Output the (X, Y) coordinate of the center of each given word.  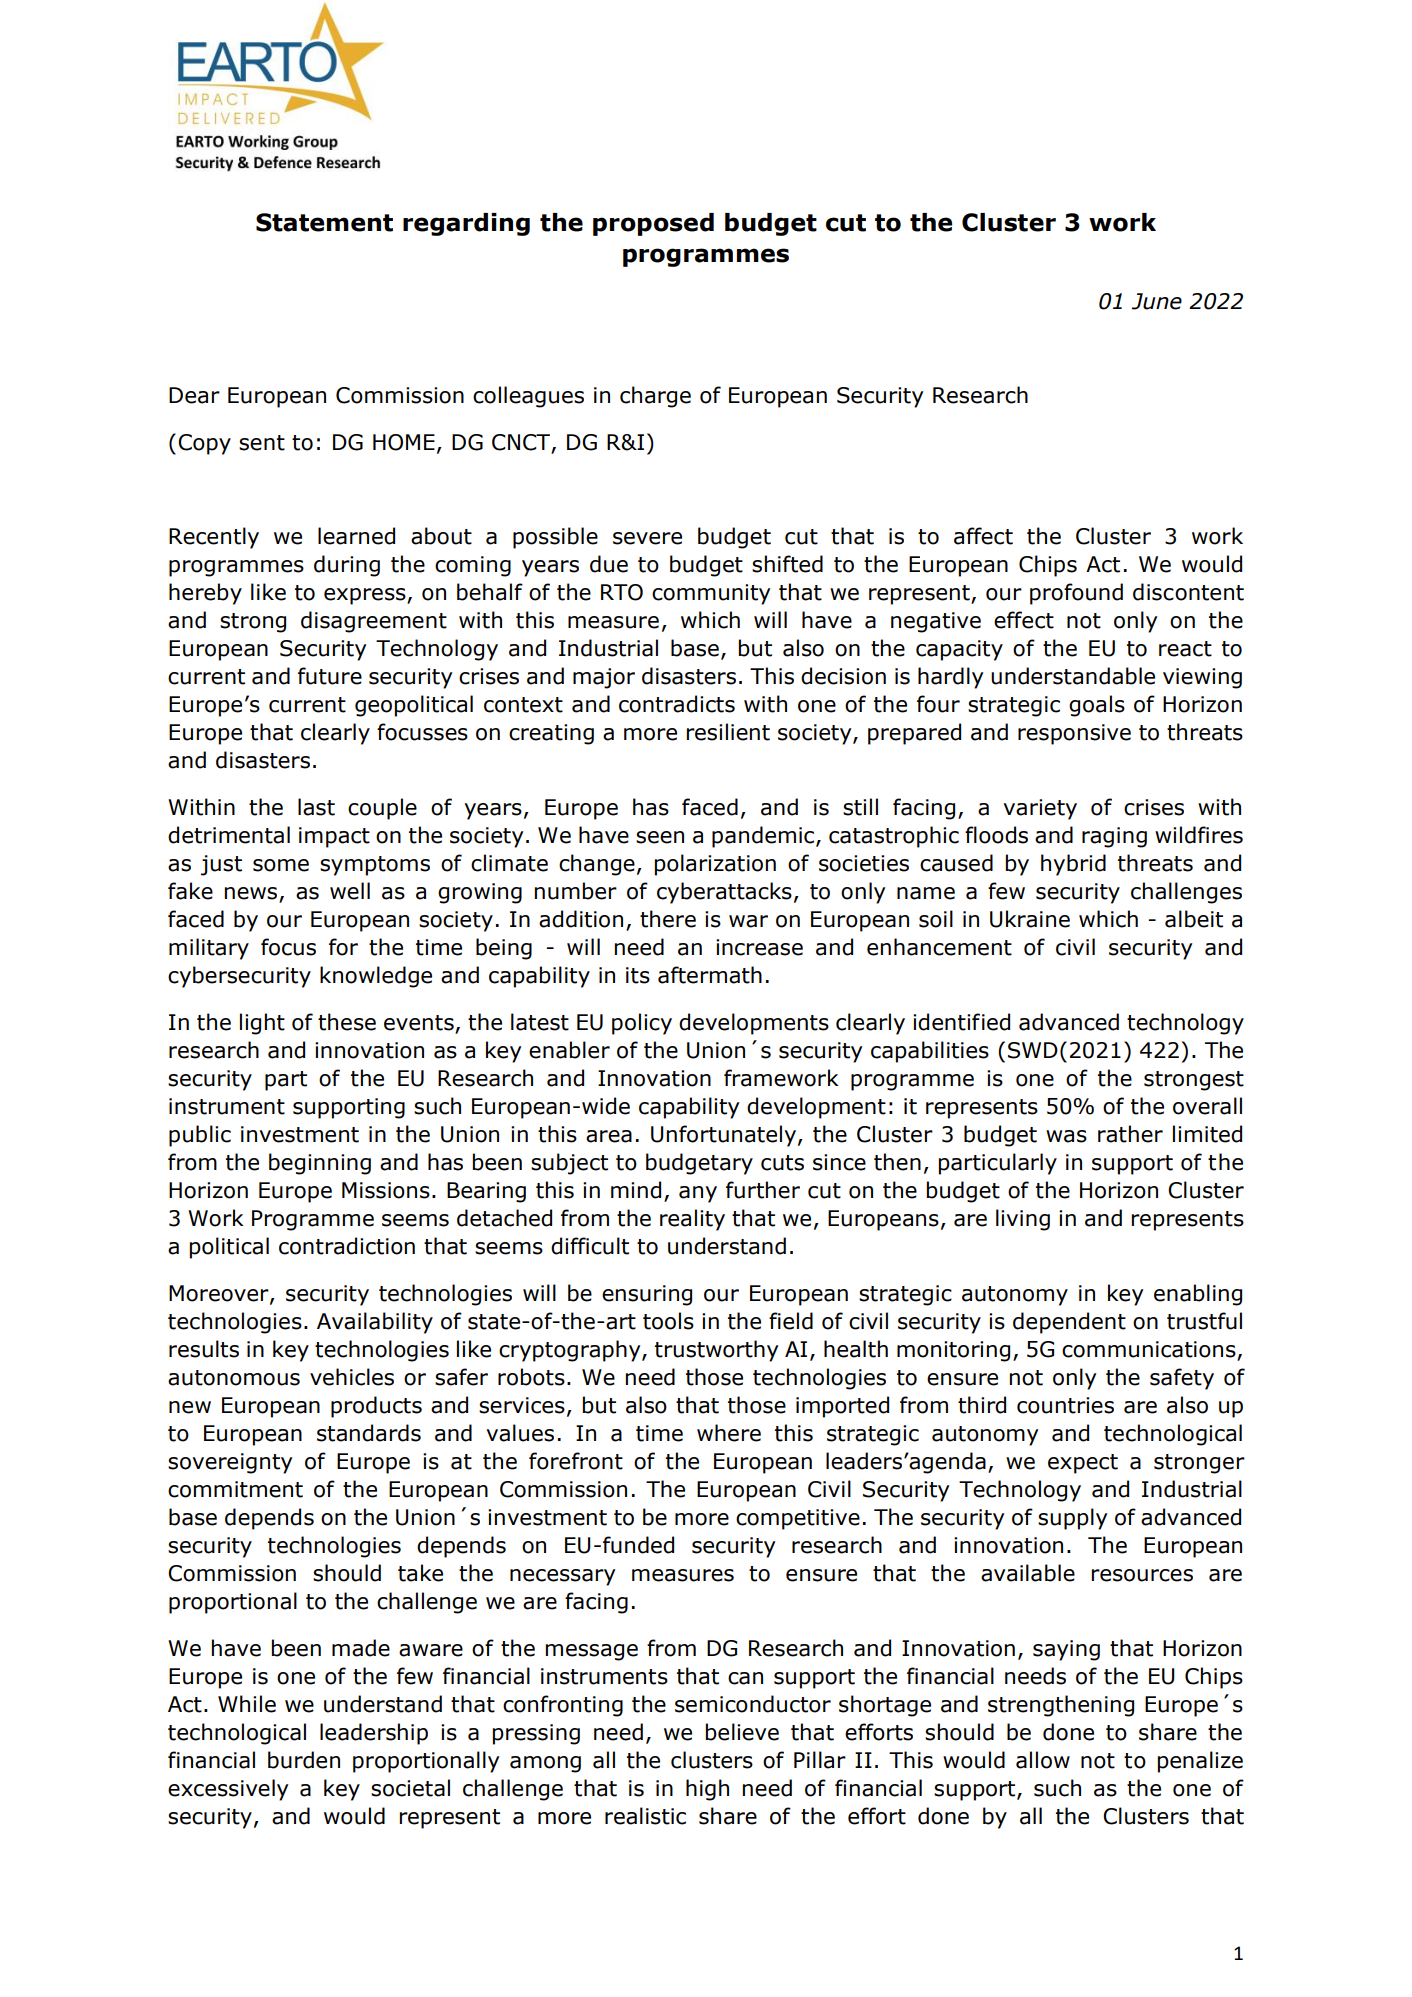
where (729, 1433)
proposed (653, 224)
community (711, 594)
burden (304, 1760)
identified (961, 1022)
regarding (466, 224)
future (330, 676)
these (347, 1022)
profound (1076, 594)
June (1157, 301)
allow (1043, 1760)
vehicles (352, 1377)
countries (1065, 1405)
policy (642, 1024)
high (707, 1790)
